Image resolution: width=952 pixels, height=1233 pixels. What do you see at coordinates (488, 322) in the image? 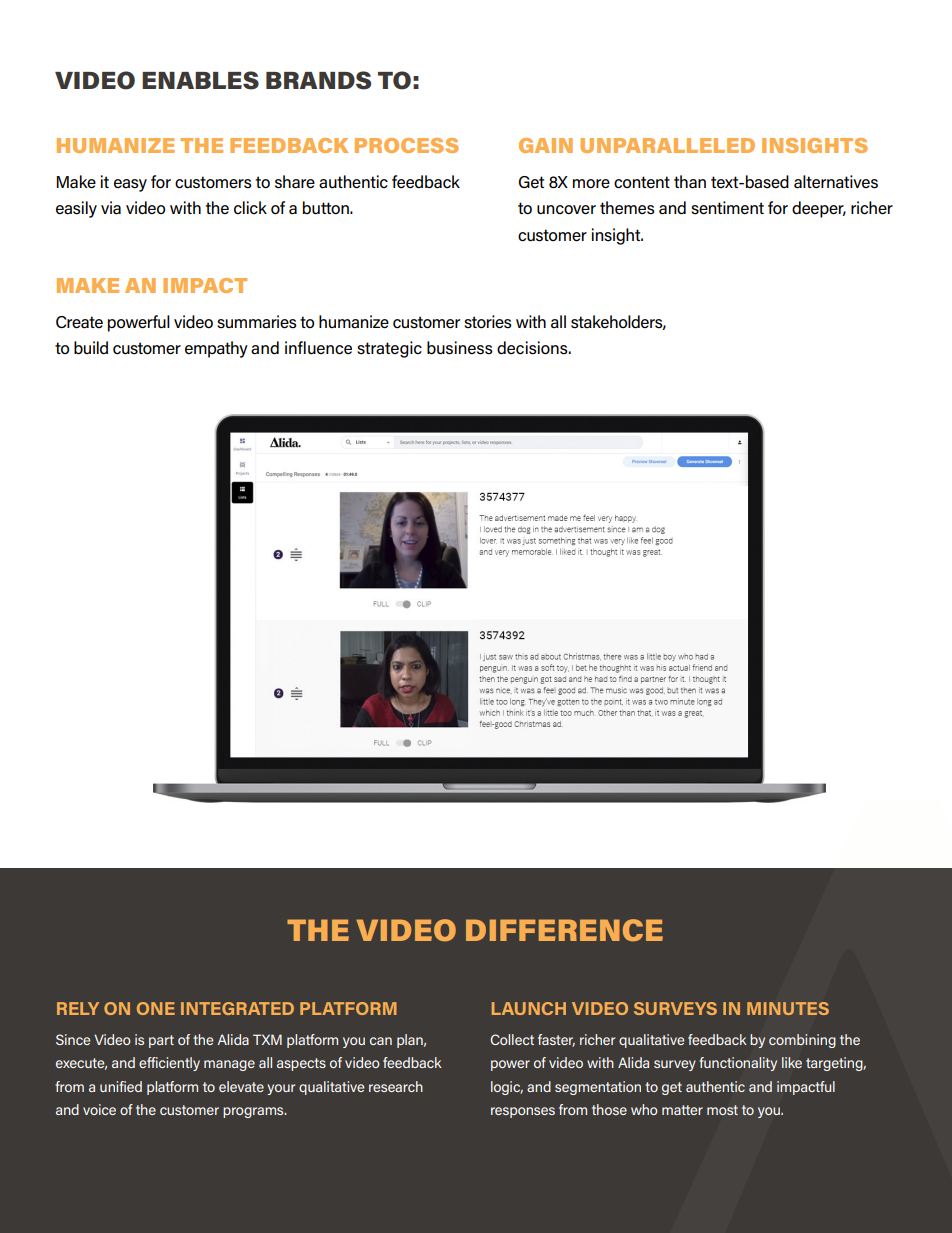
I see `stories` at bounding box center [488, 322].
